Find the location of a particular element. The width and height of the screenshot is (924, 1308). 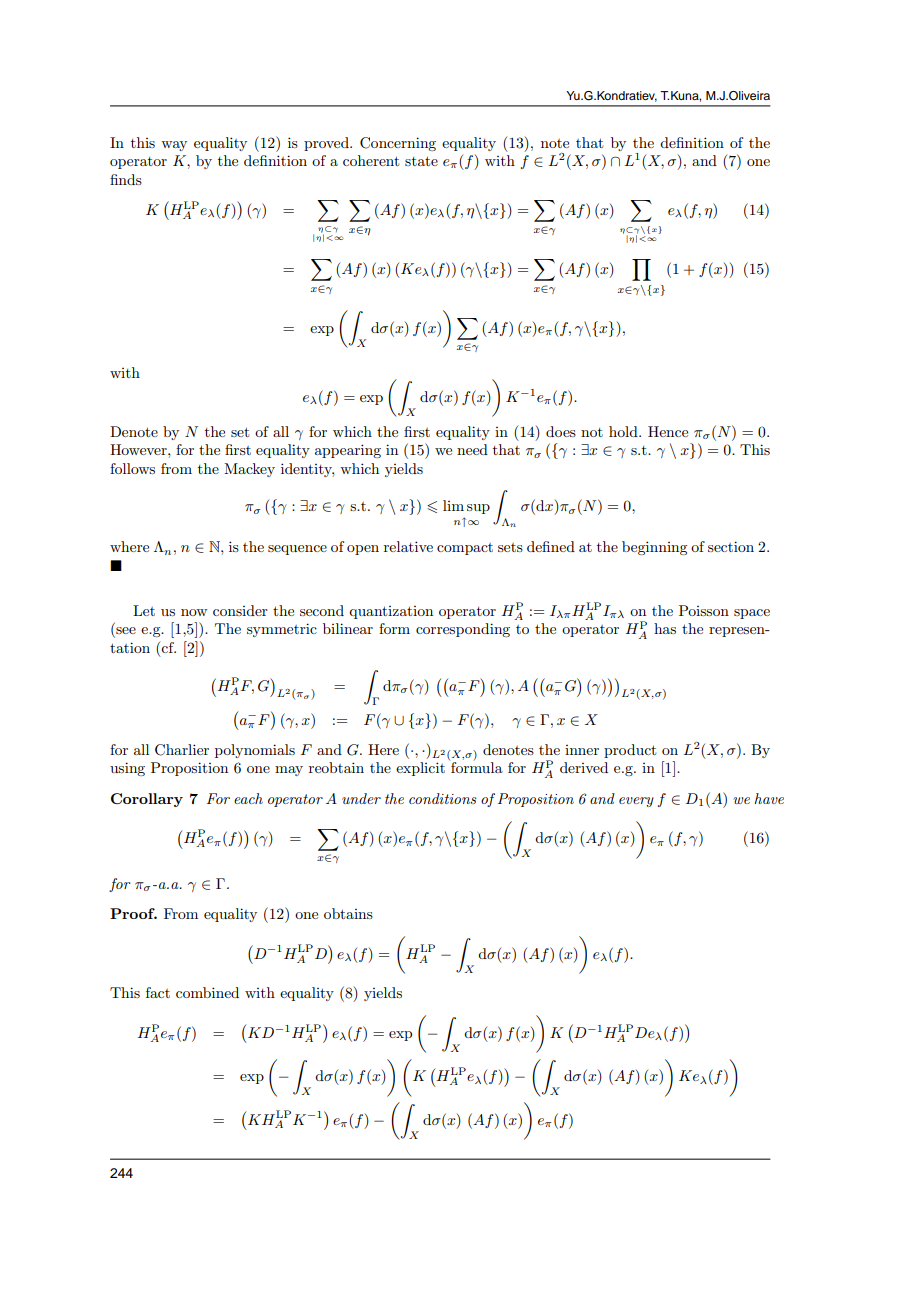

Concerning is located at coordinates (398, 144).
